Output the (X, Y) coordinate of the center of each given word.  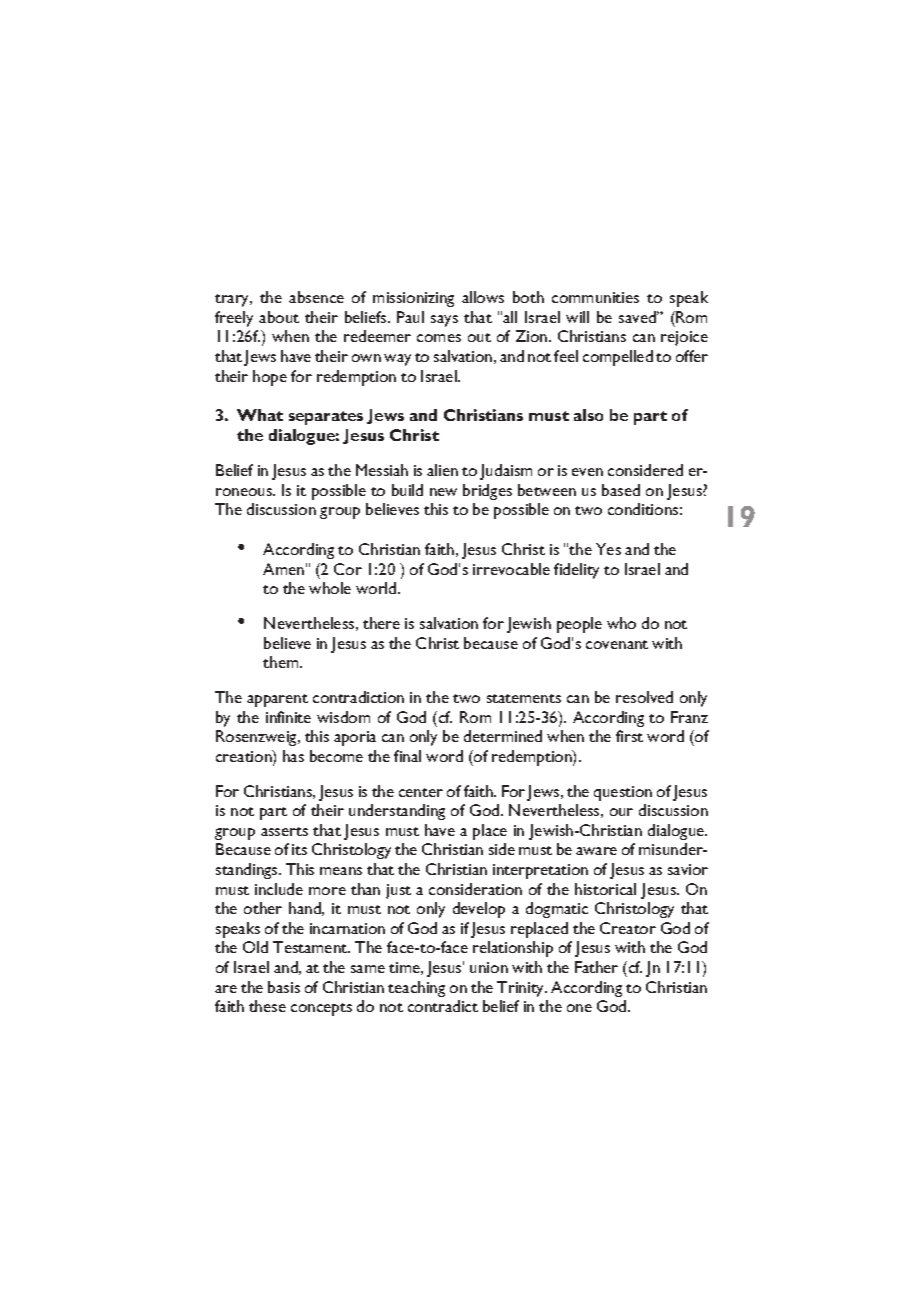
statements (524, 698)
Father (596, 967)
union (489, 967)
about (279, 317)
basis (284, 987)
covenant (617, 644)
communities (595, 297)
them (282, 662)
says (444, 321)
